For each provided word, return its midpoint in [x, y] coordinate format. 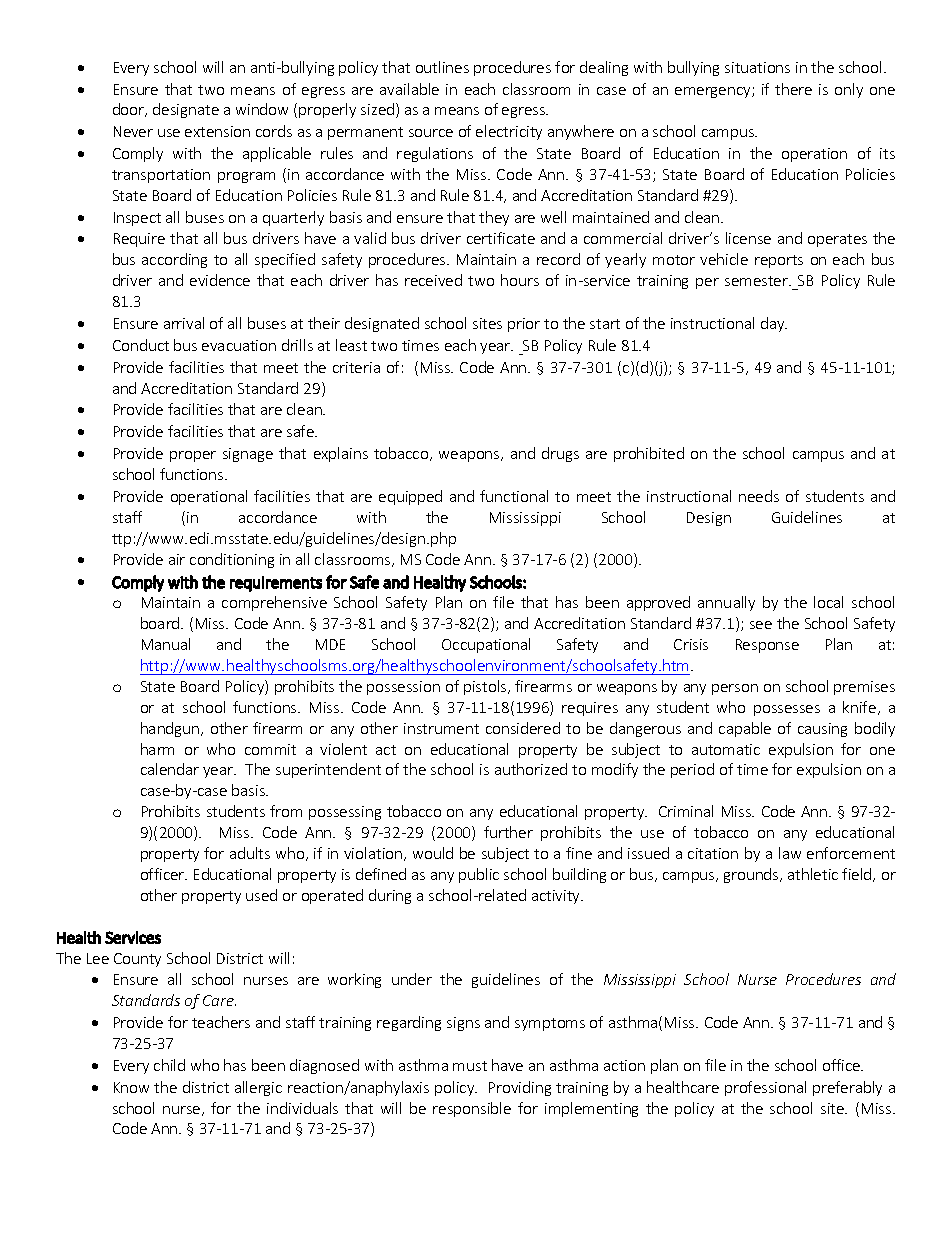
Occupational [486, 645]
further [508, 832]
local [828, 602]
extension [217, 131]
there [793, 89]
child [169, 1065]
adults [250, 853]
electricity [509, 132]
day [774, 324]
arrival [184, 323]
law [790, 853]
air [177, 559]
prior [524, 325]
